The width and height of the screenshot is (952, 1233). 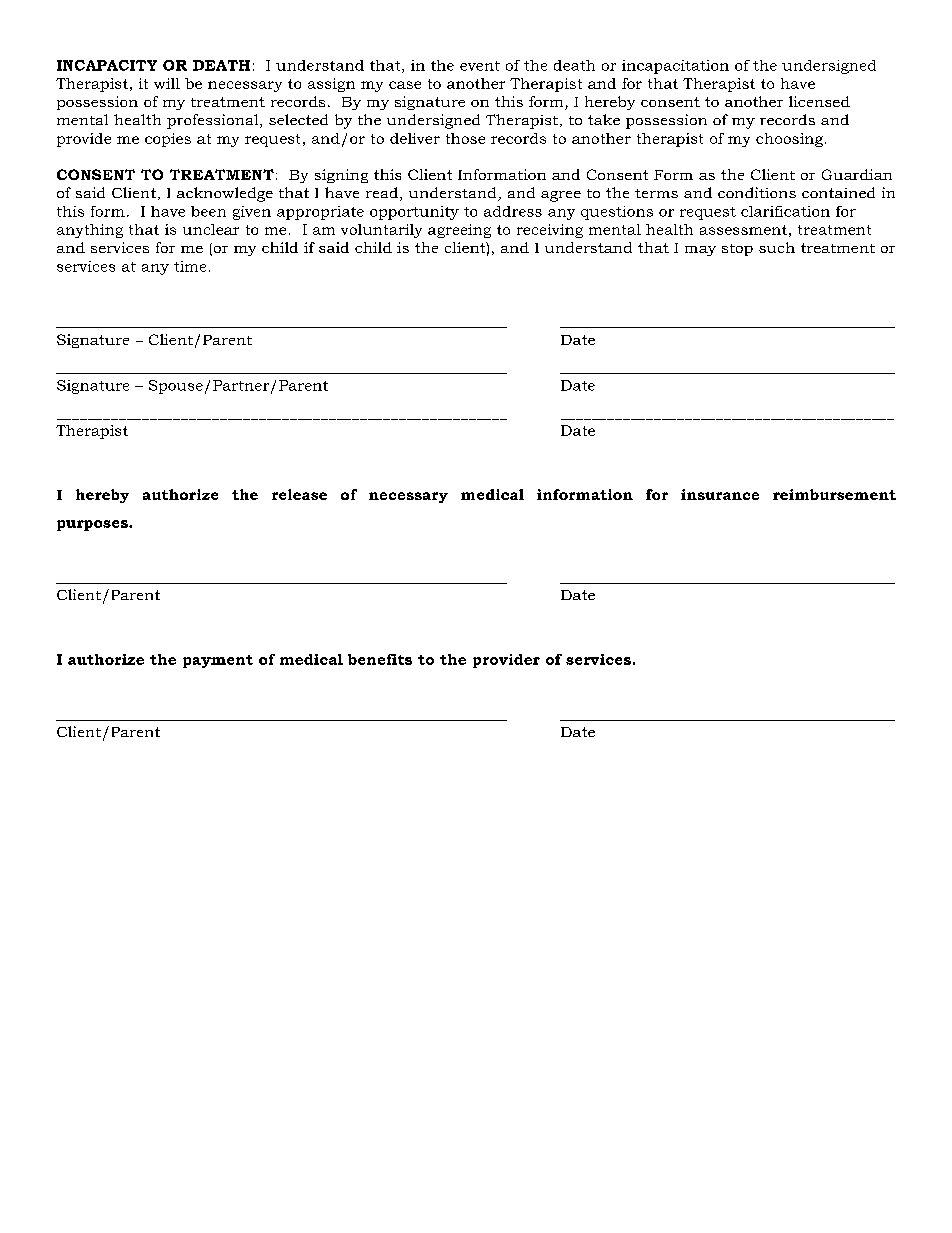 I want to click on licensed, so click(x=819, y=101).
